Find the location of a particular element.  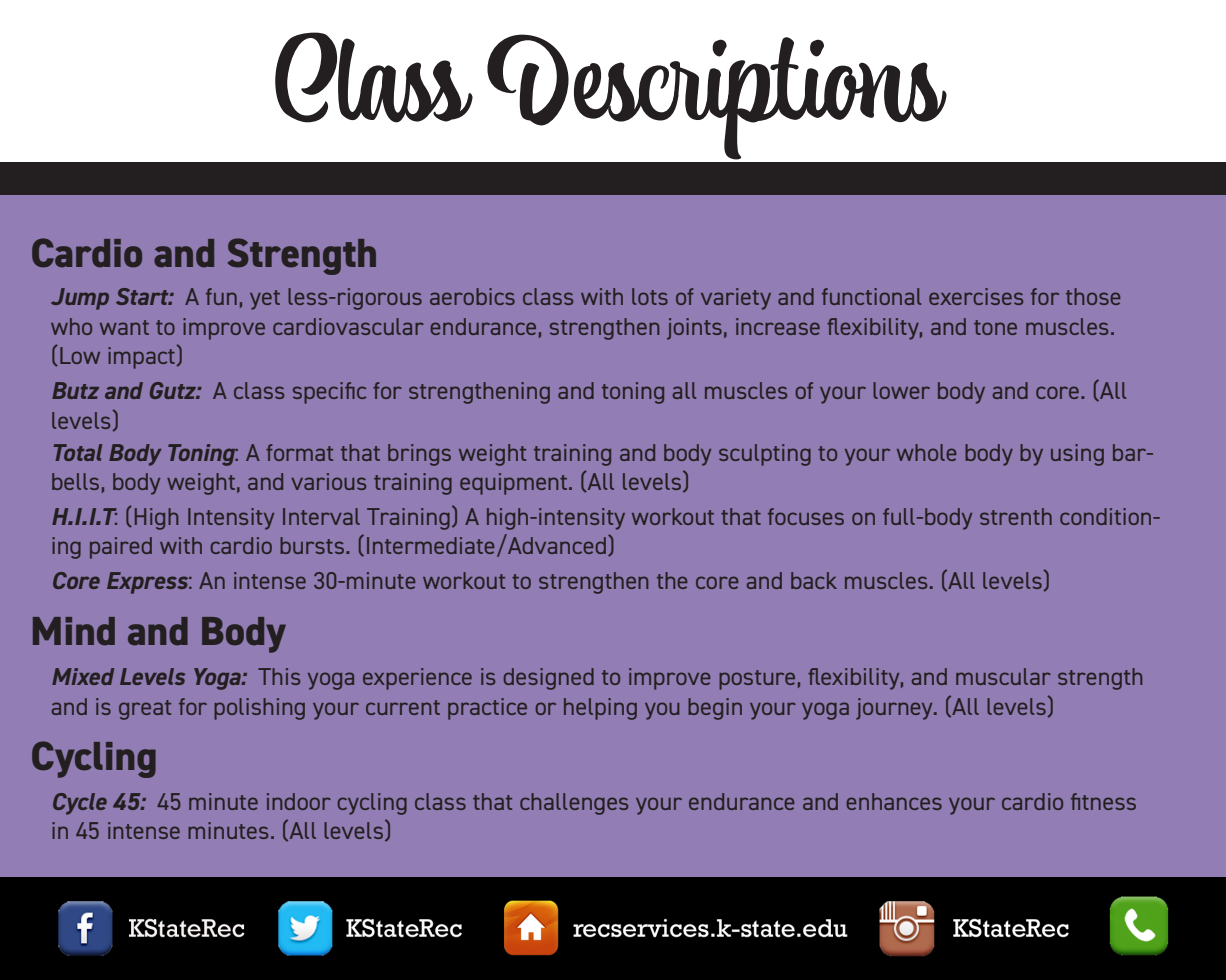

equipment is located at coordinates (515, 484).
